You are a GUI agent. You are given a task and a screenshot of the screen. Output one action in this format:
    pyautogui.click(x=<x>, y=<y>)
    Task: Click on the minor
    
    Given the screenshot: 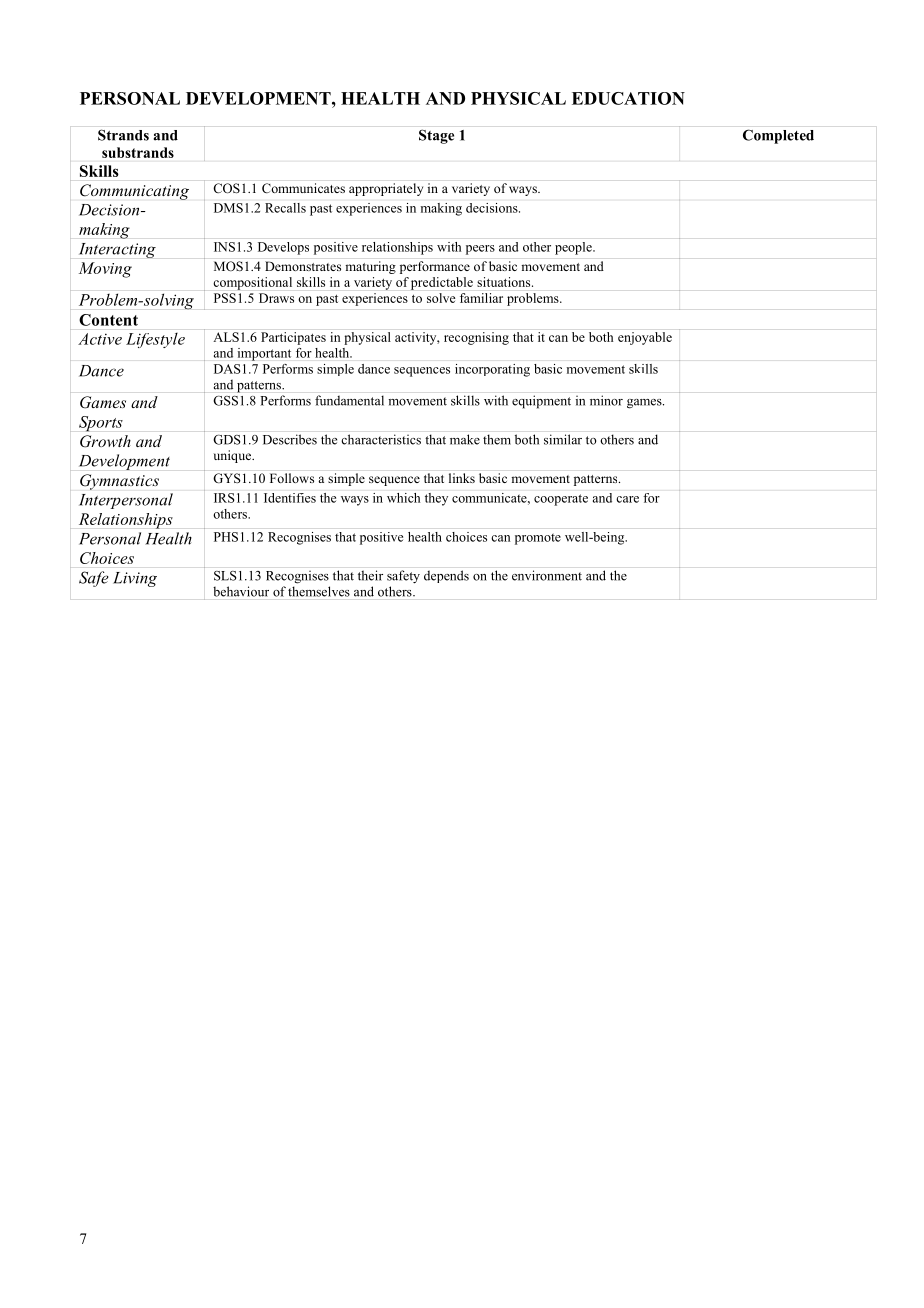 What is the action you would take?
    pyautogui.click(x=606, y=400)
